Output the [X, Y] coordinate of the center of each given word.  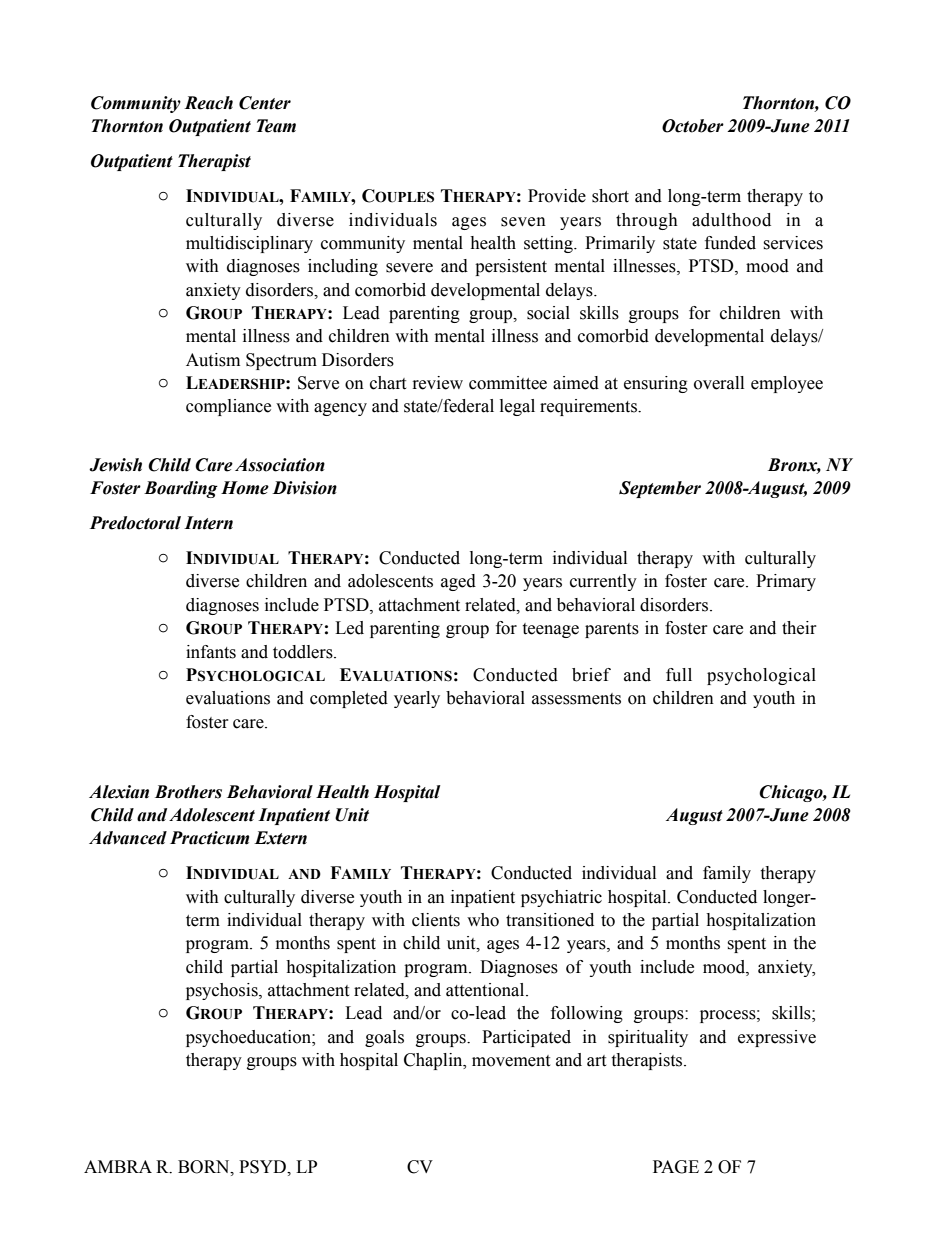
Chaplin [434, 1061]
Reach [208, 103]
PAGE [676, 1167]
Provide [557, 196]
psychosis [223, 991]
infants [211, 652]
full [679, 675]
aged [458, 582]
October [693, 126]
